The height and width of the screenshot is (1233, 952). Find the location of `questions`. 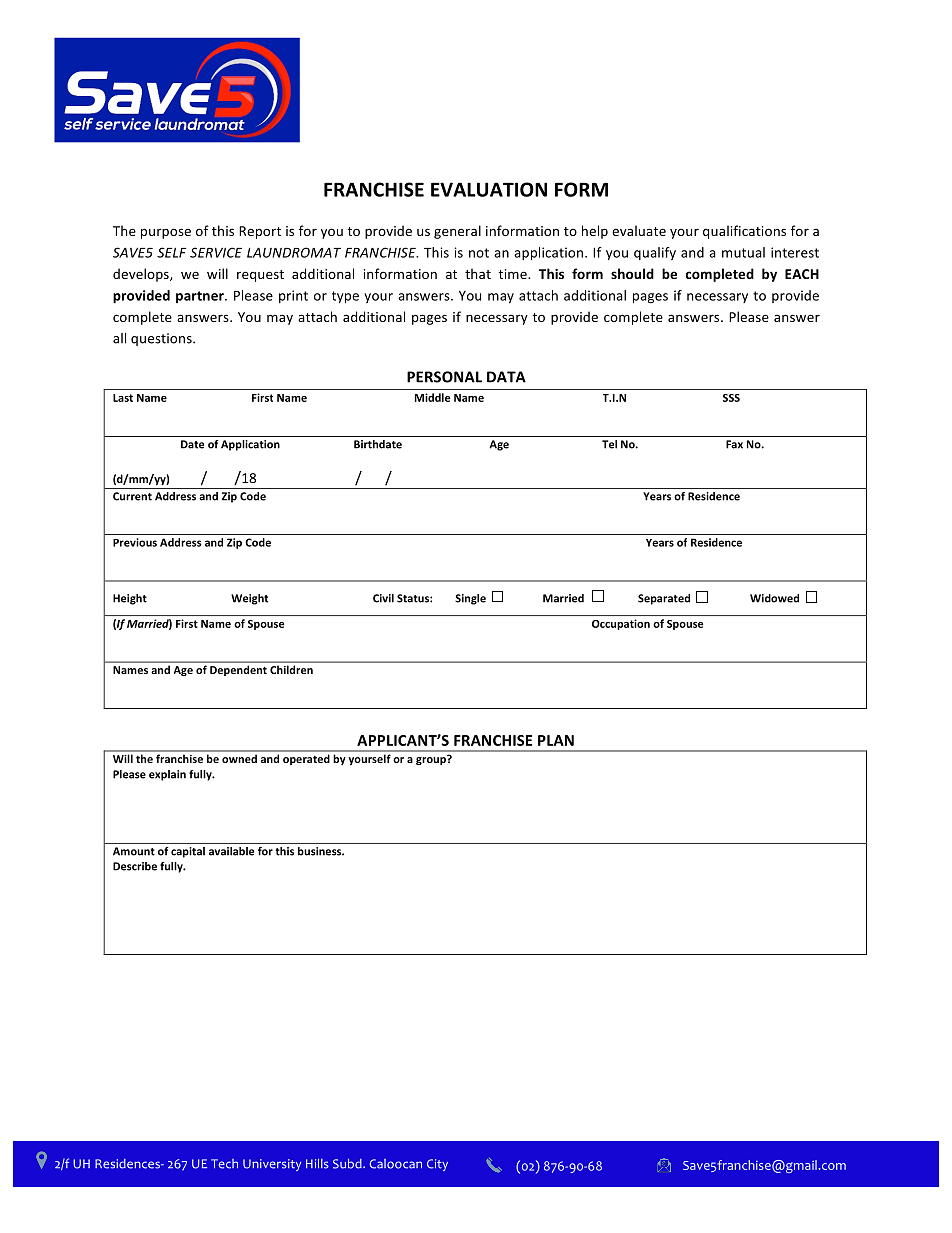

questions is located at coordinates (162, 339).
